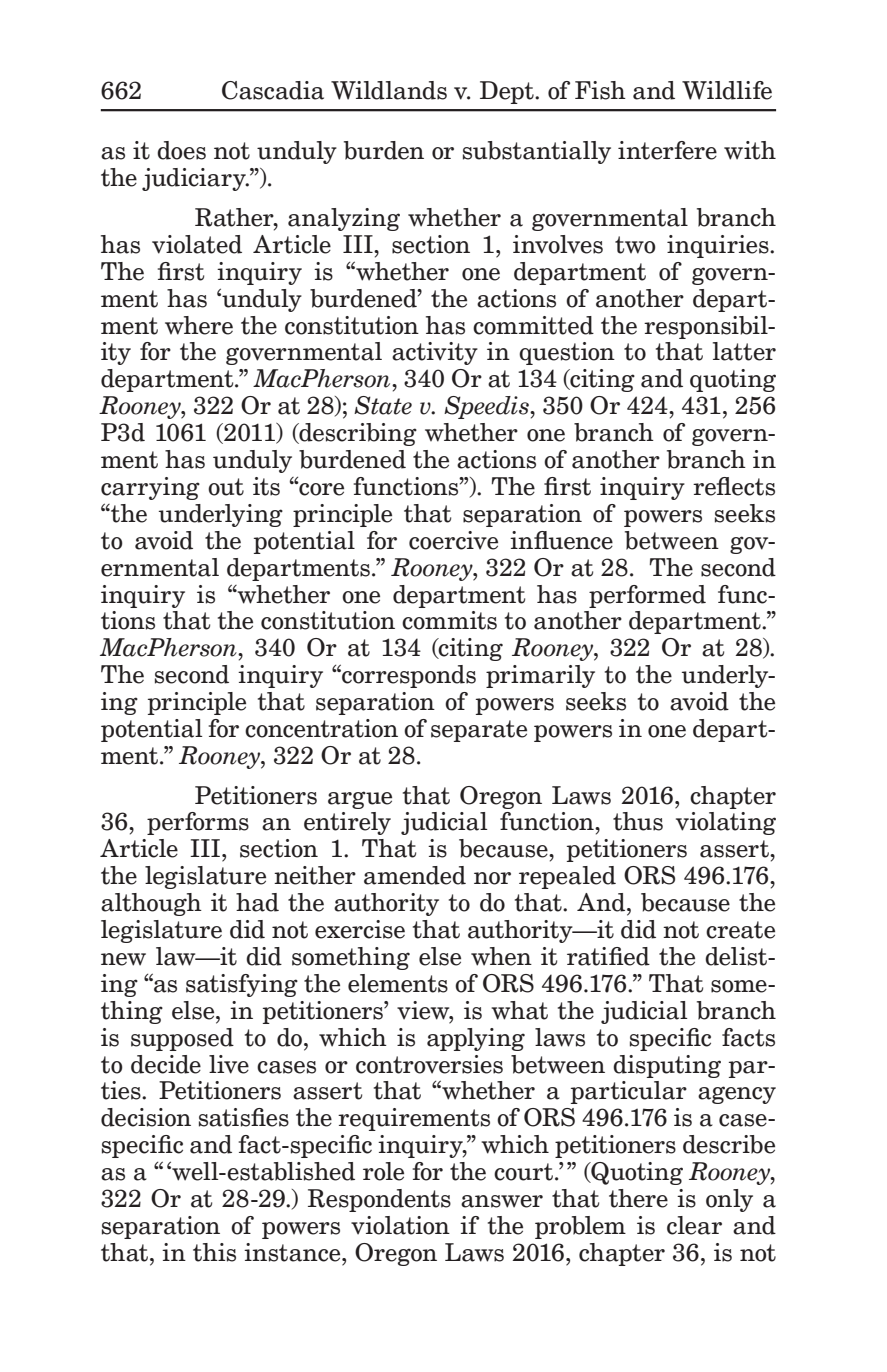  What do you see at coordinates (453, 540) in the screenshot?
I see `coercive` at bounding box center [453, 540].
